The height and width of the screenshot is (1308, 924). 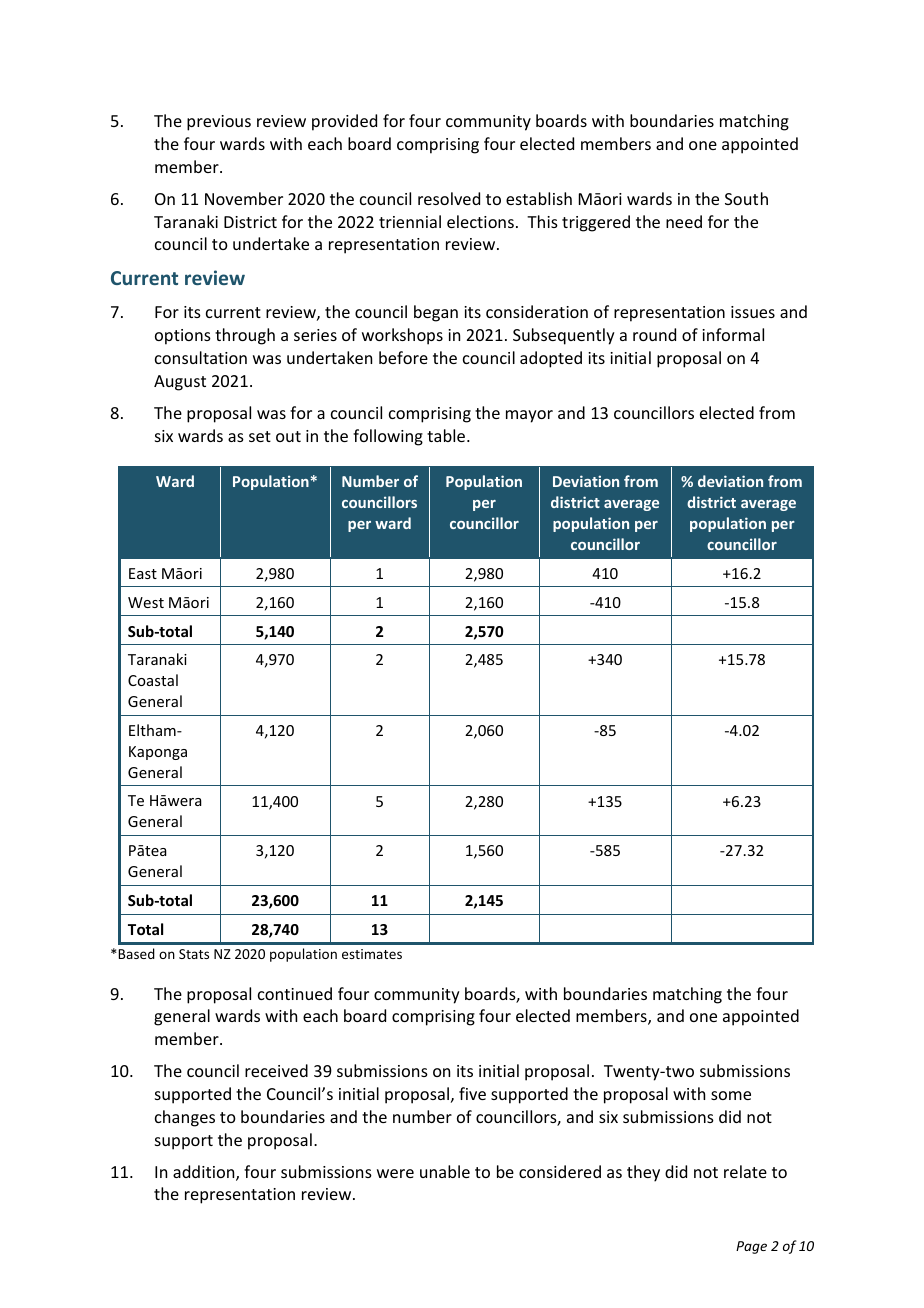 What do you see at coordinates (205, 1173) in the screenshot?
I see `addition` at bounding box center [205, 1173].
